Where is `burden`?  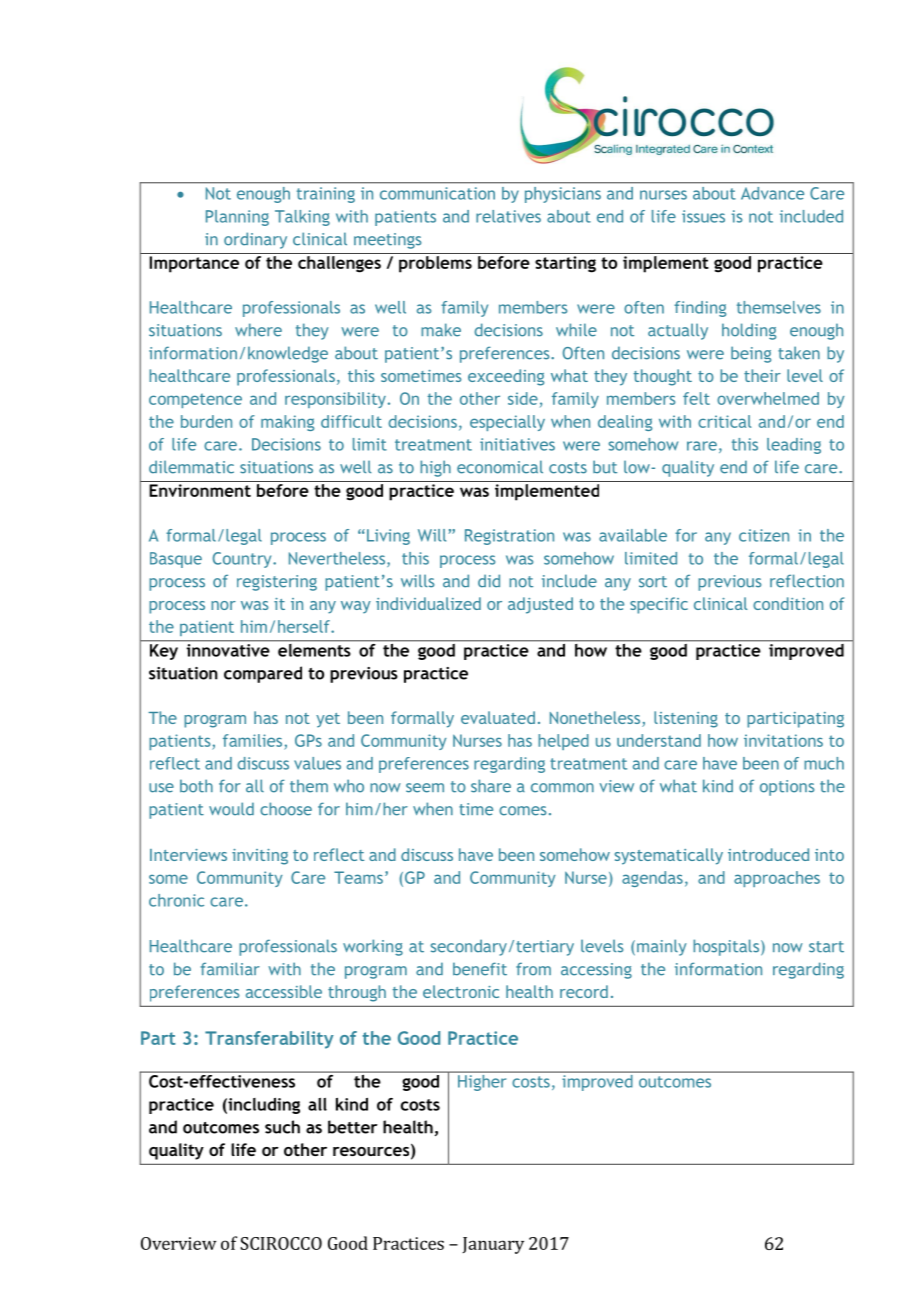 burden is located at coordinates (206, 421).
